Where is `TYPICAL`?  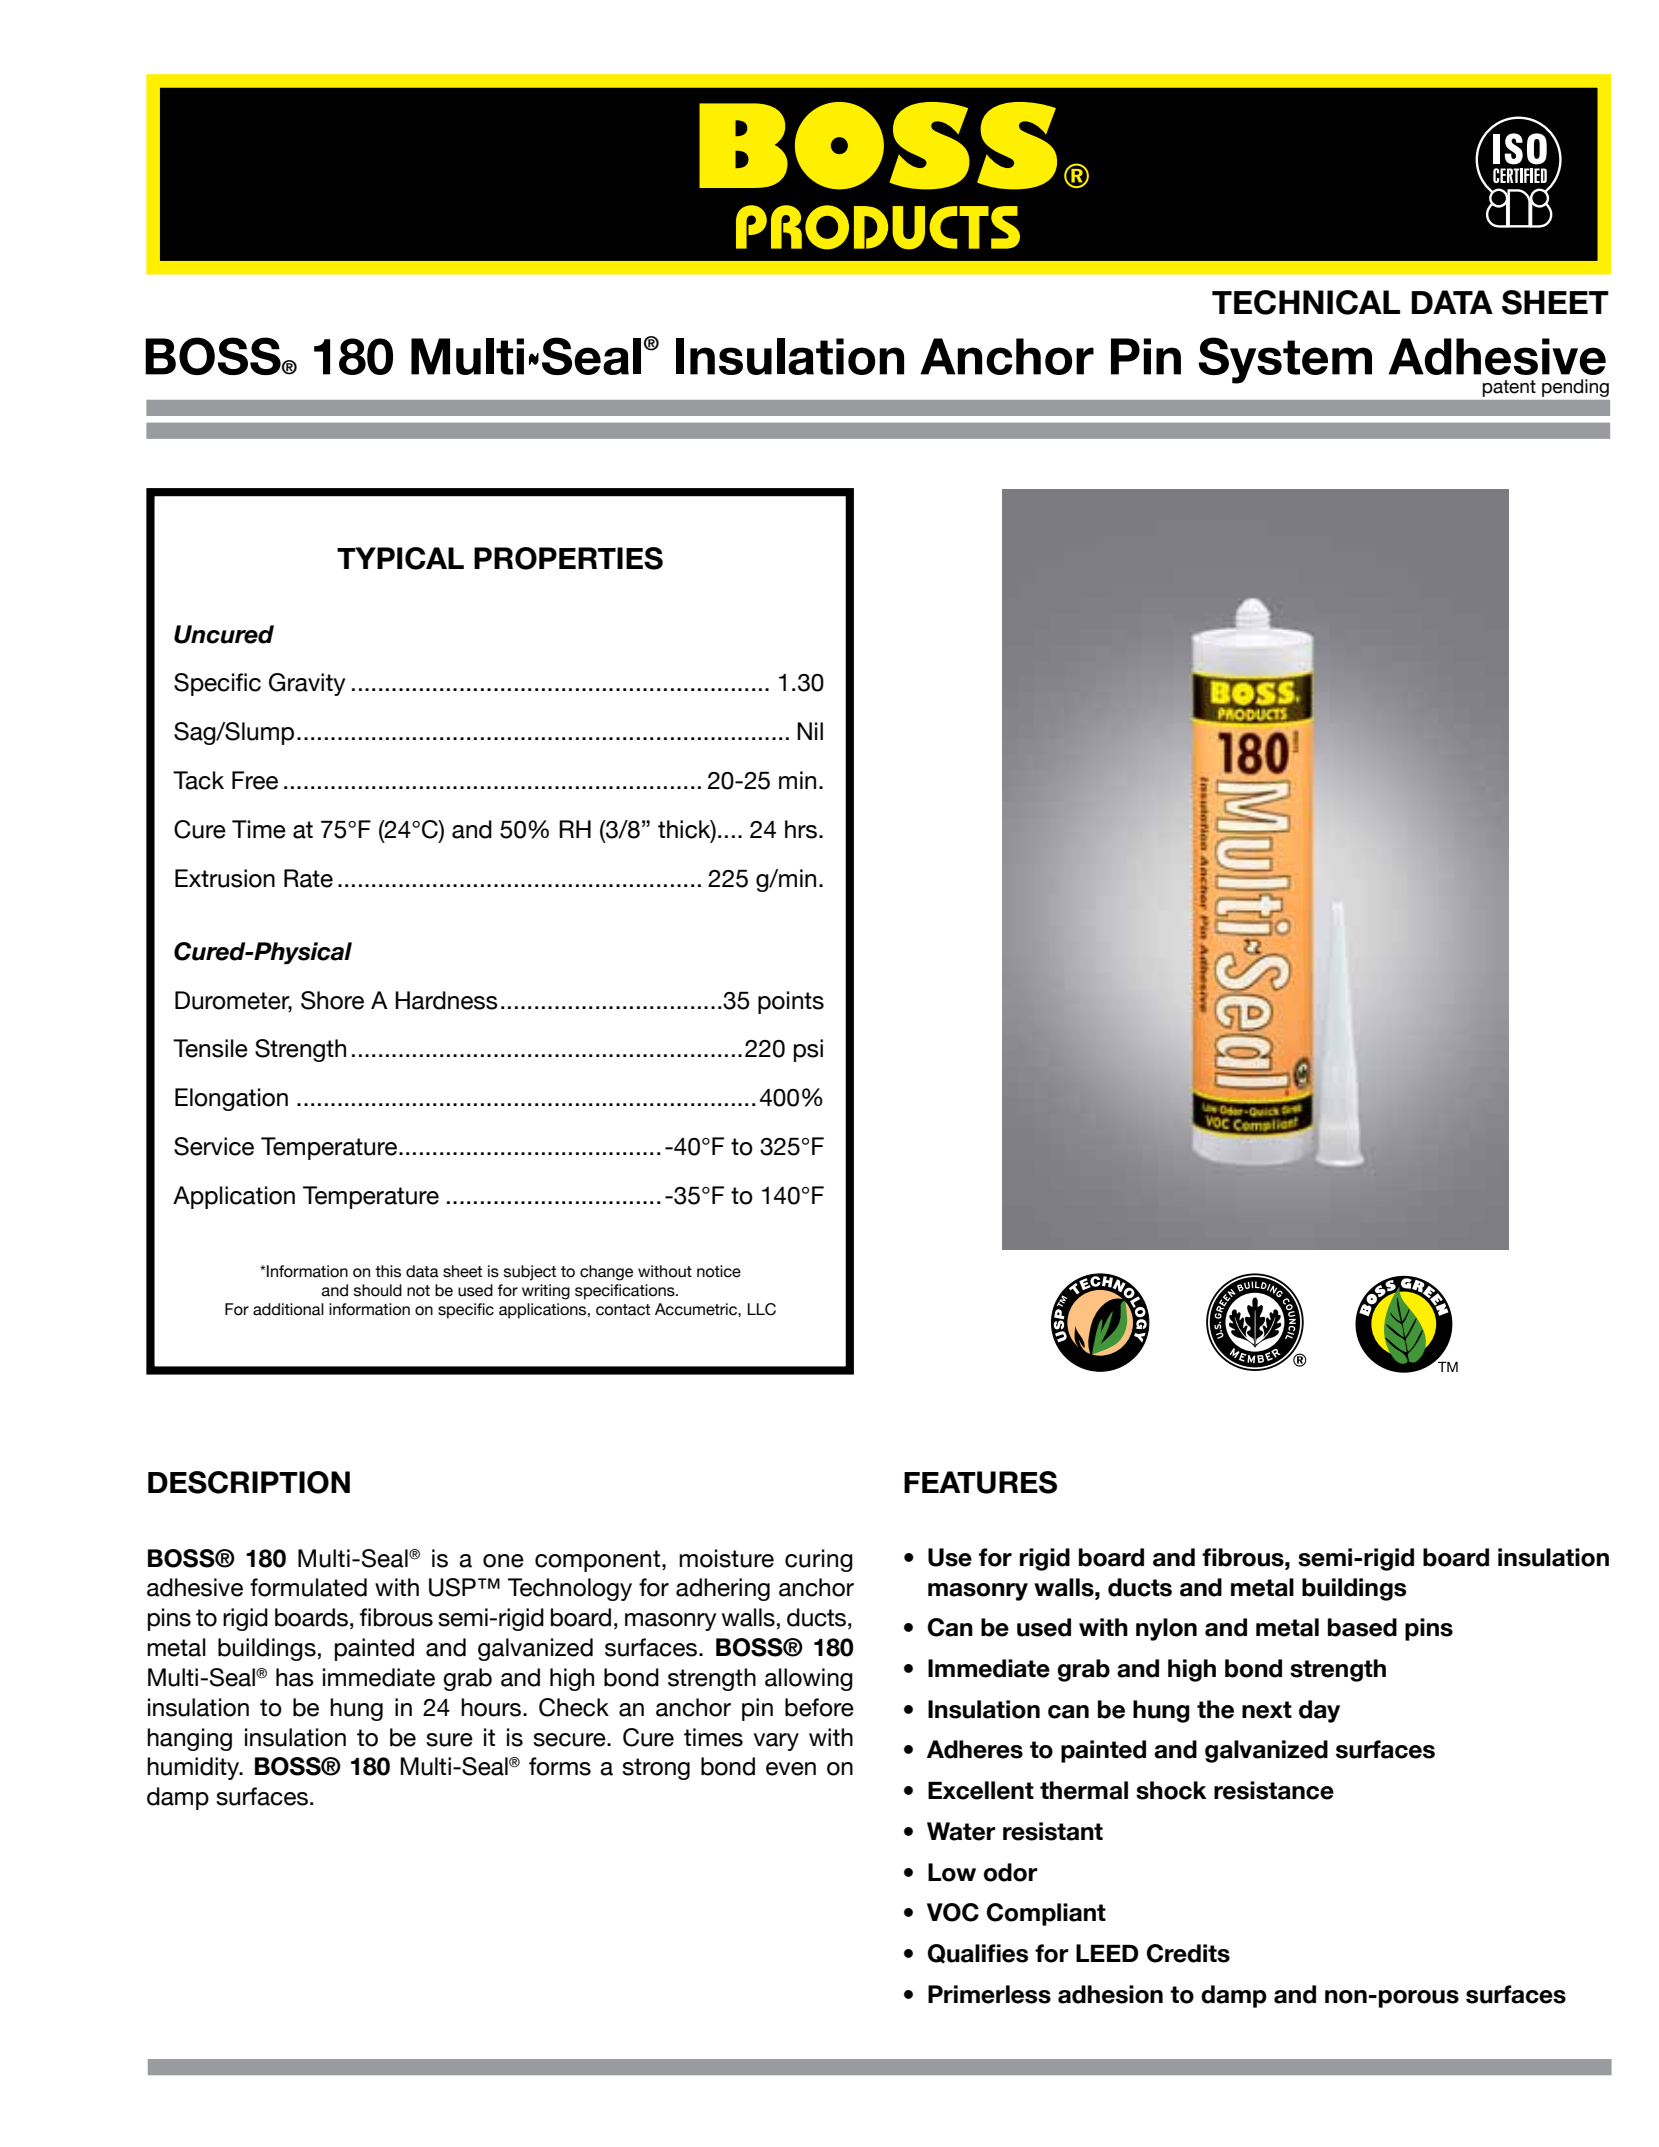 TYPICAL is located at coordinates (400, 558).
